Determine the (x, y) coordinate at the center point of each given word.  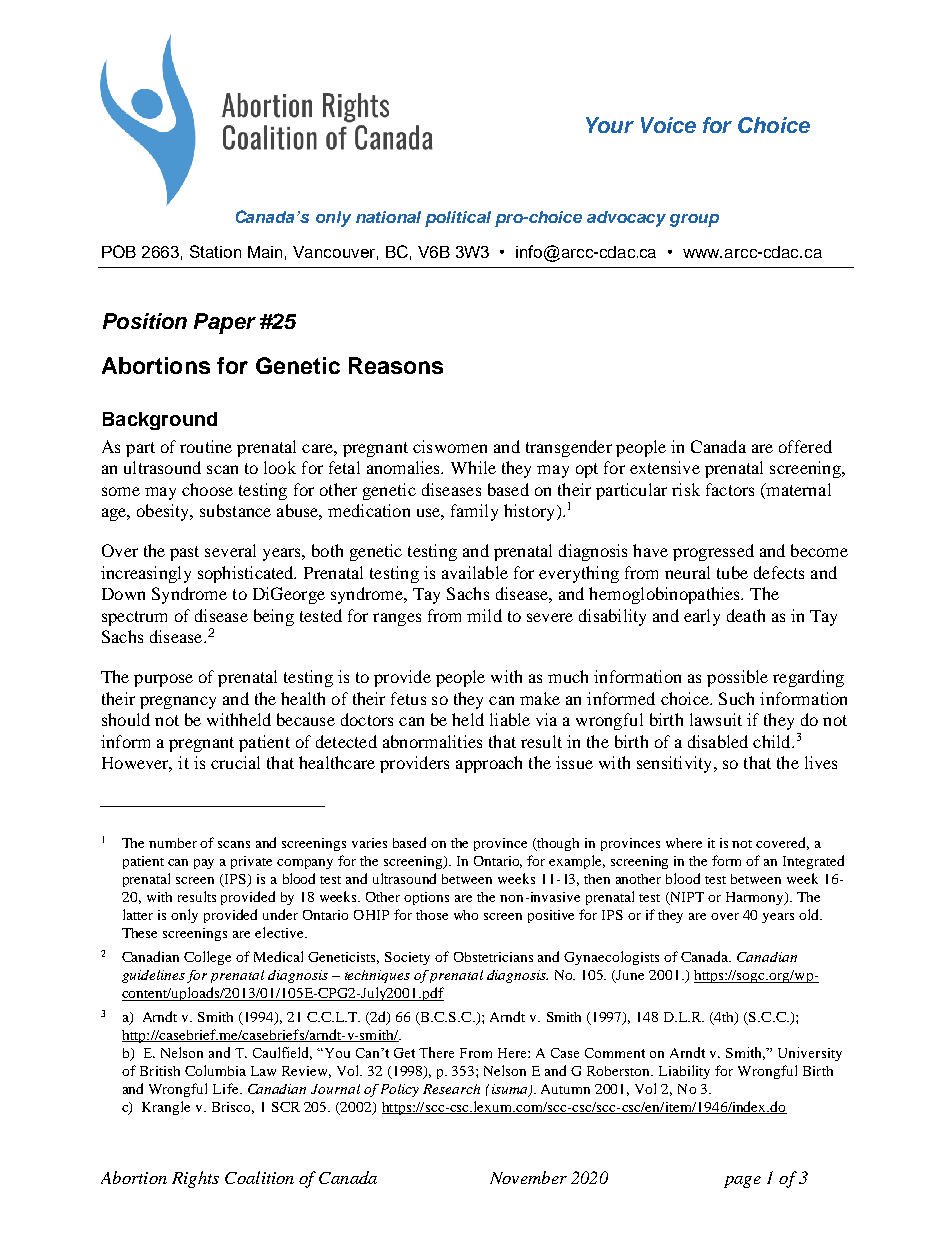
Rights (195, 1179)
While (473, 467)
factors (730, 489)
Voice (668, 125)
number (173, 843)
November (528, 1177)
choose (207, 489)
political (458, 219)
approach (489, 764)
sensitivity (676, 764)
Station (215, 251)
